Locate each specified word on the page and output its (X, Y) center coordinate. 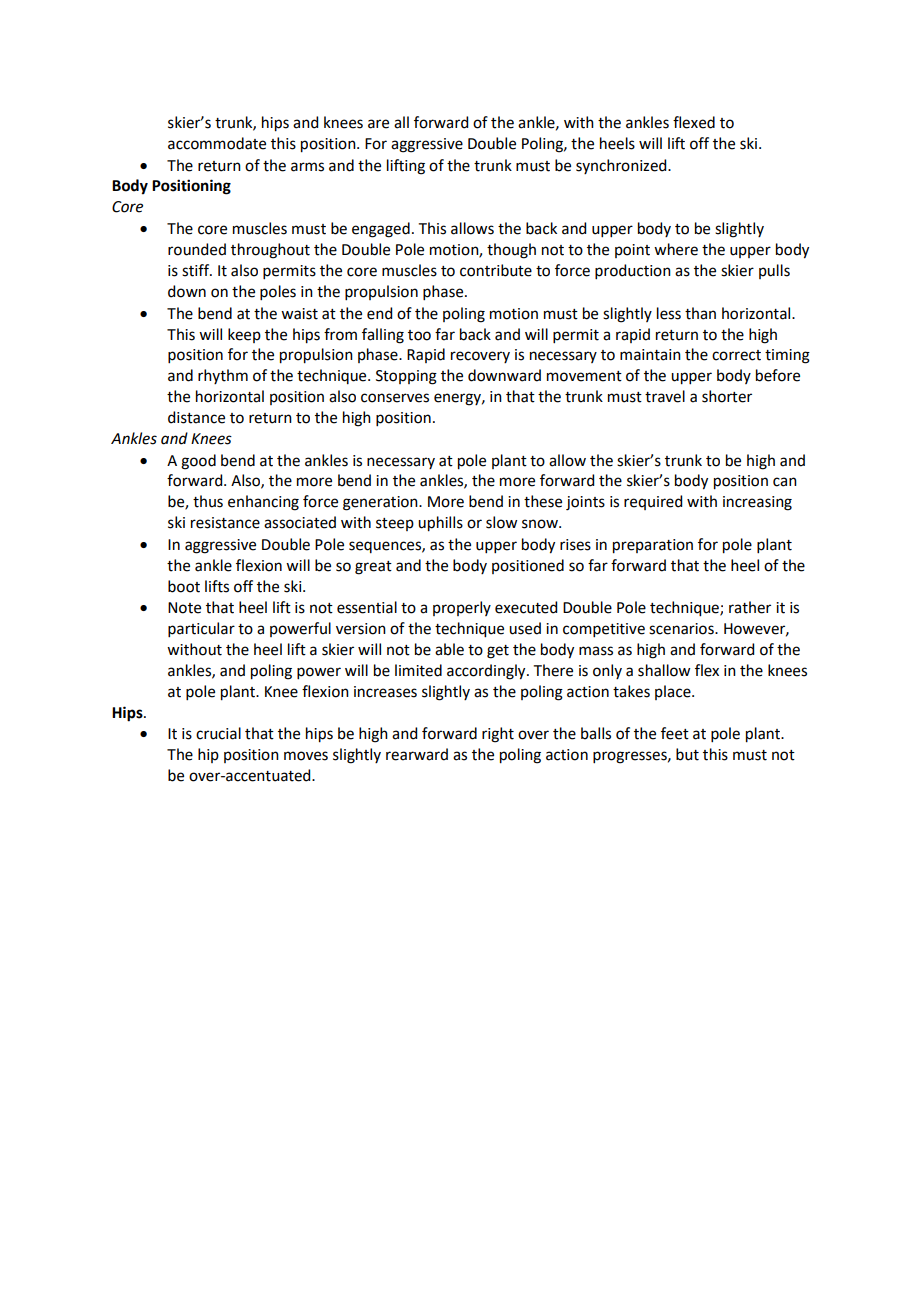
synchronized (622, 166)
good (198, 462)
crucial (218, 733)
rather (750, 607)
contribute (496, 270)
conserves (395, 398)
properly (462, 608)
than (700, 313)
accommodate (217, 143)
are (378, 124)
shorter (727, 396)
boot (184, 586)
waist (299, 314)
